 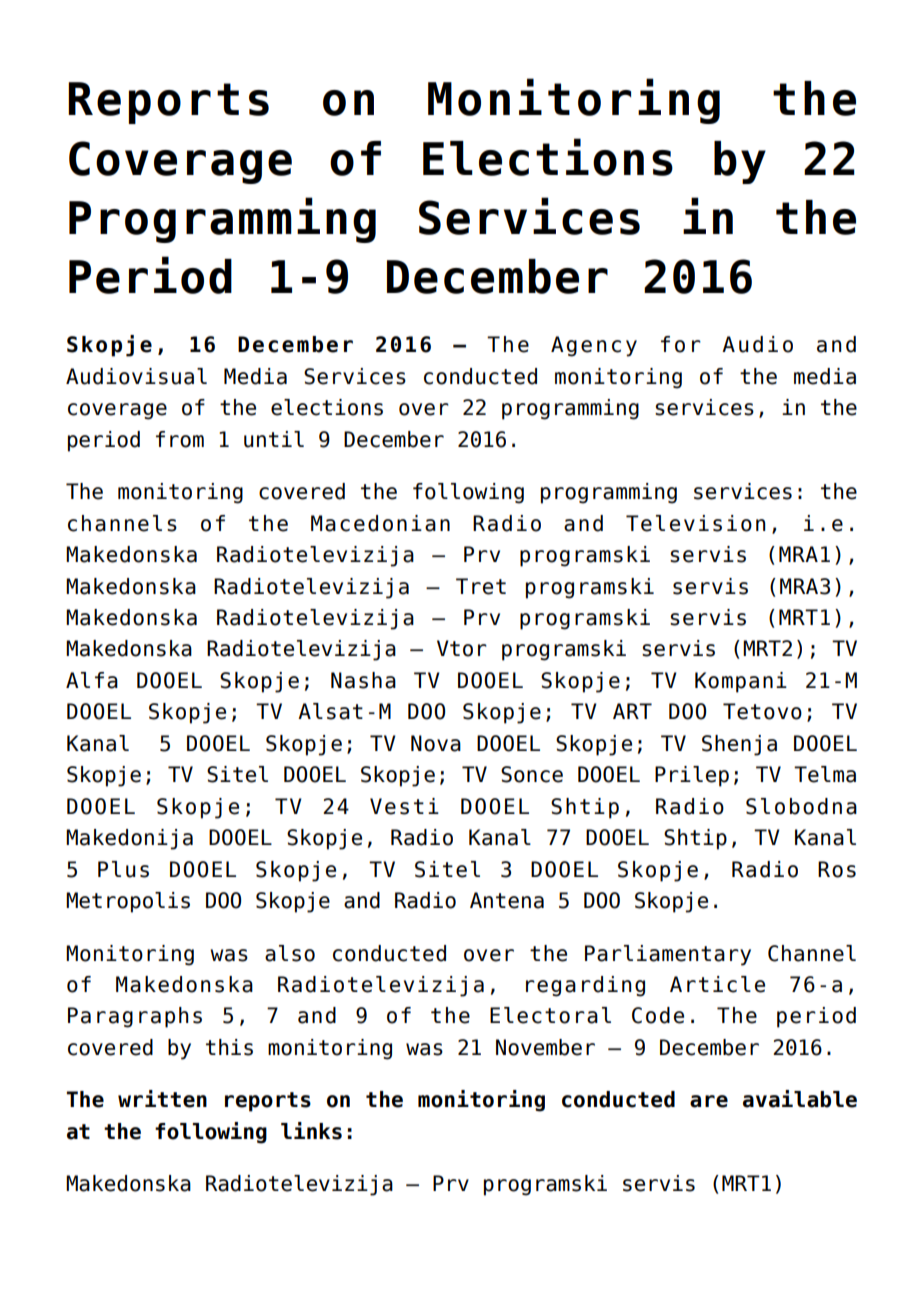 I want to click on Nova, so click(x=436, y=743).
